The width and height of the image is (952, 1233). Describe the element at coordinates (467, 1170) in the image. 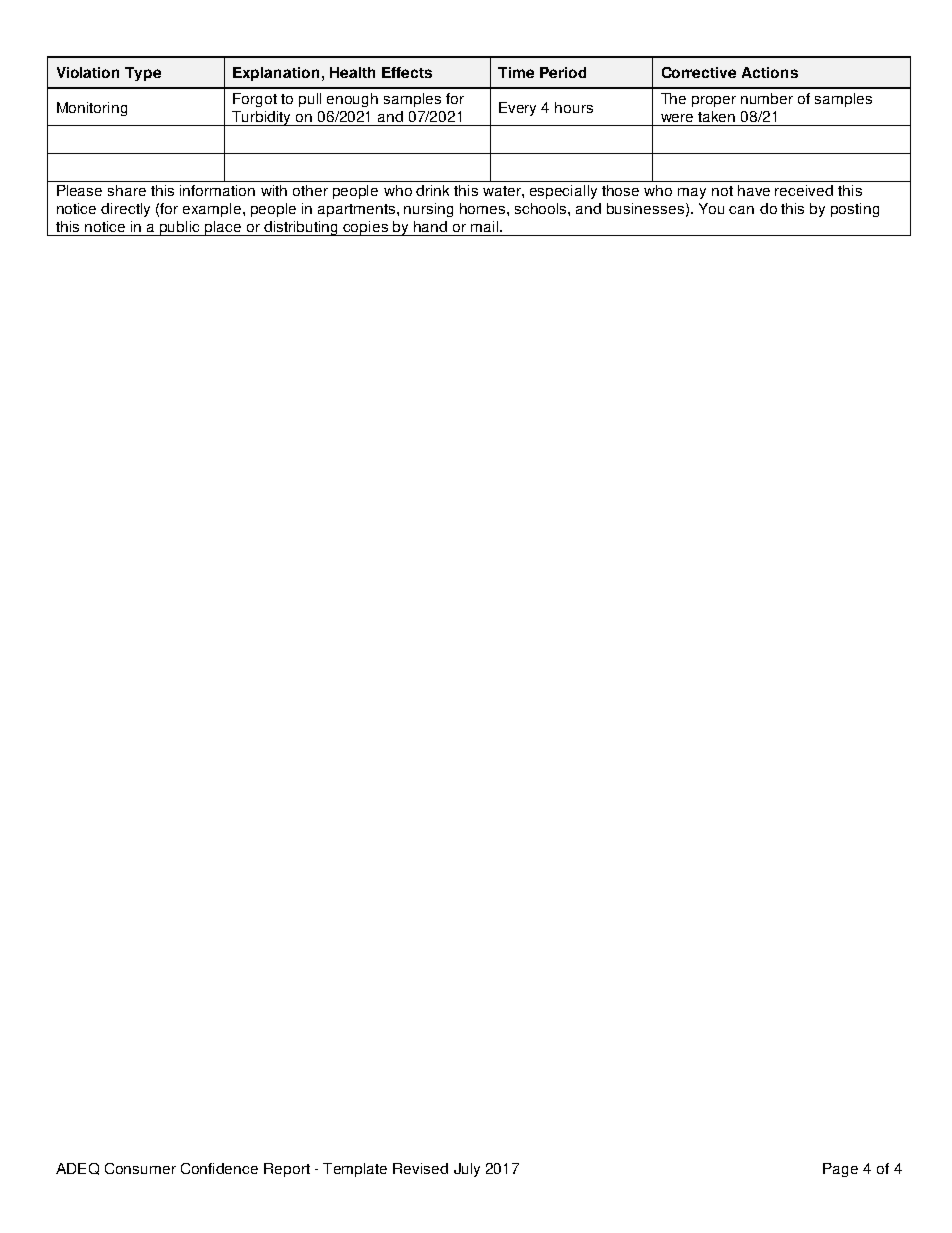

I see `July` at that location.
